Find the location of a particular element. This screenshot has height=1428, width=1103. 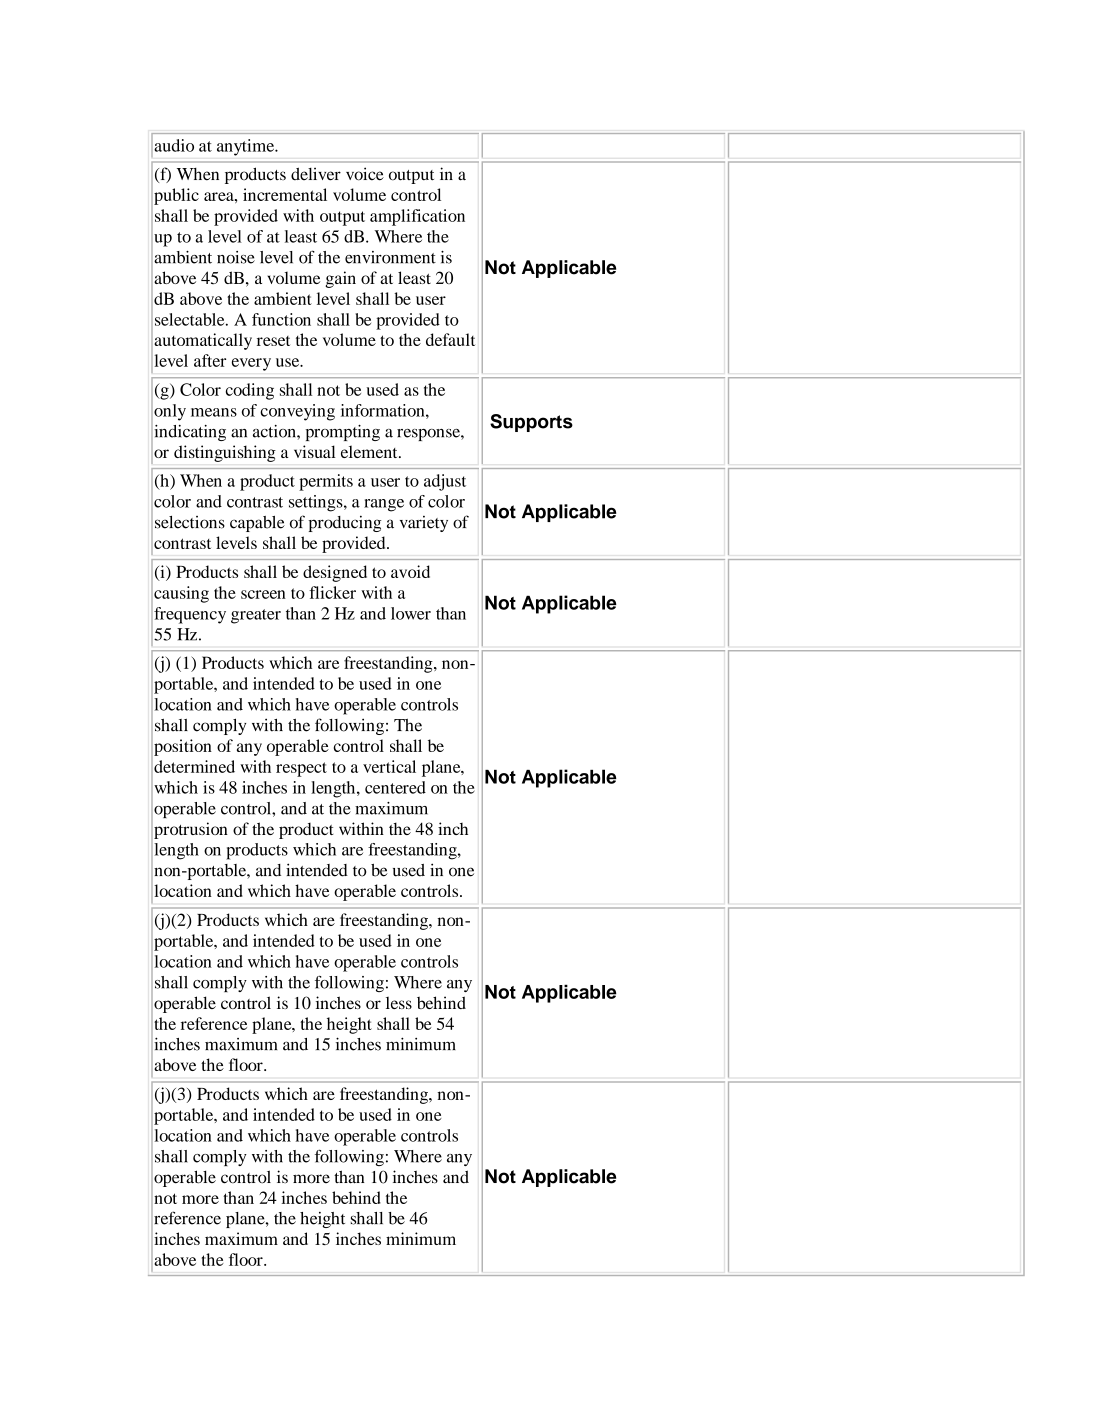

default is located at coordinates (450, 339).
